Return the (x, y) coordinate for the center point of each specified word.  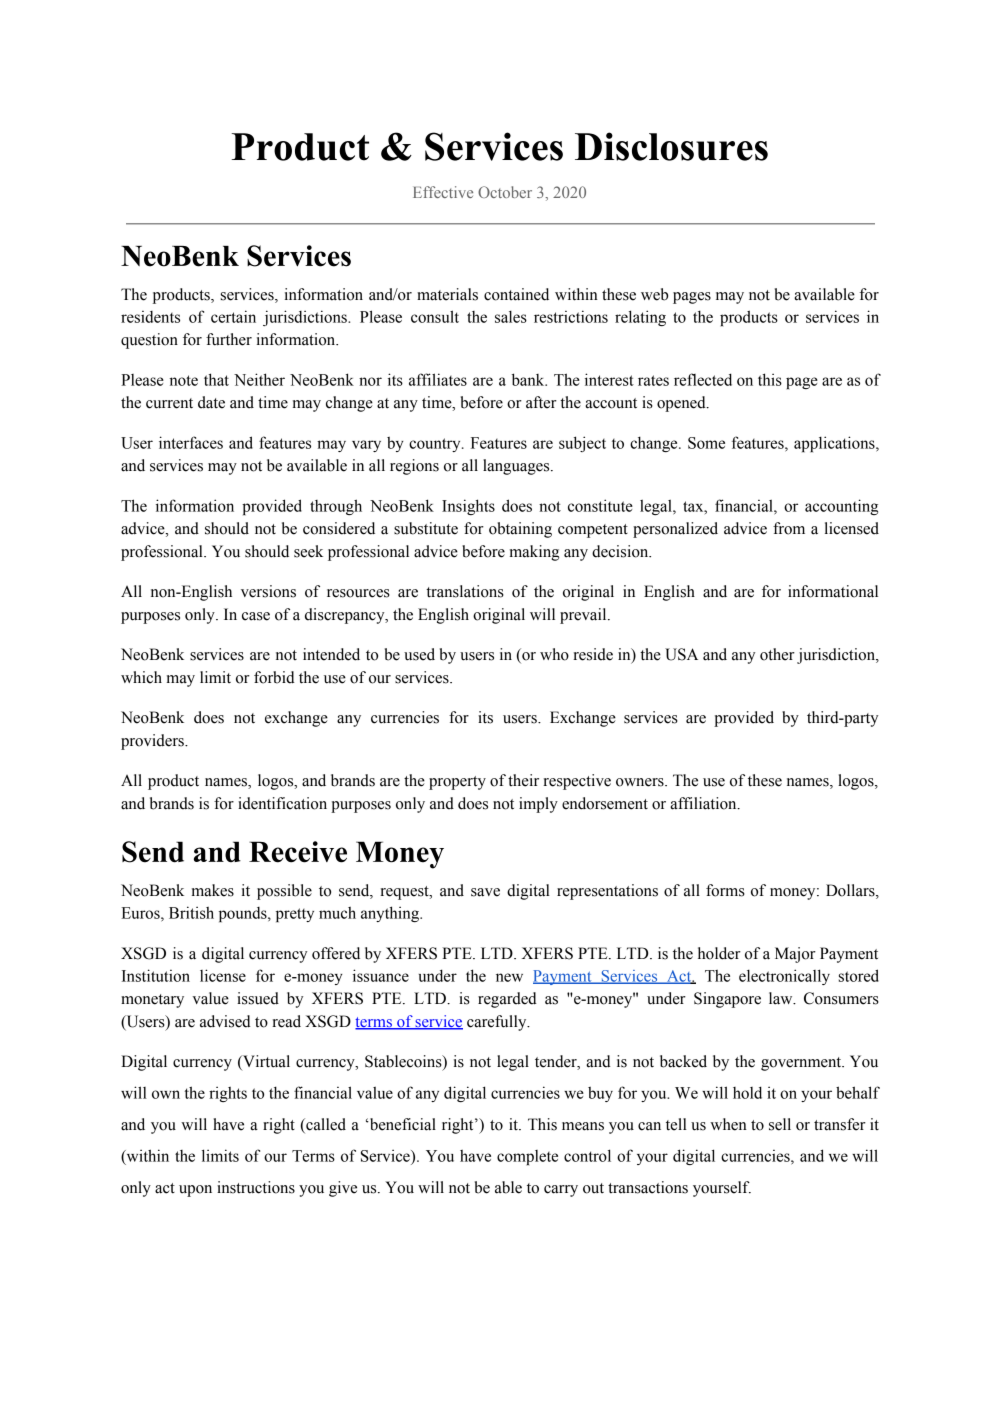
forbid (274, 677)
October (505, 192)
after (541, 402)
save (485, 892)
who (554, 654)
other (777, 654)
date (211, 402)
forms (725, 890)
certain (233, 316)
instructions (256, 1187)
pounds (244, 914)
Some (706, 443)
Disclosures (671, 146)
